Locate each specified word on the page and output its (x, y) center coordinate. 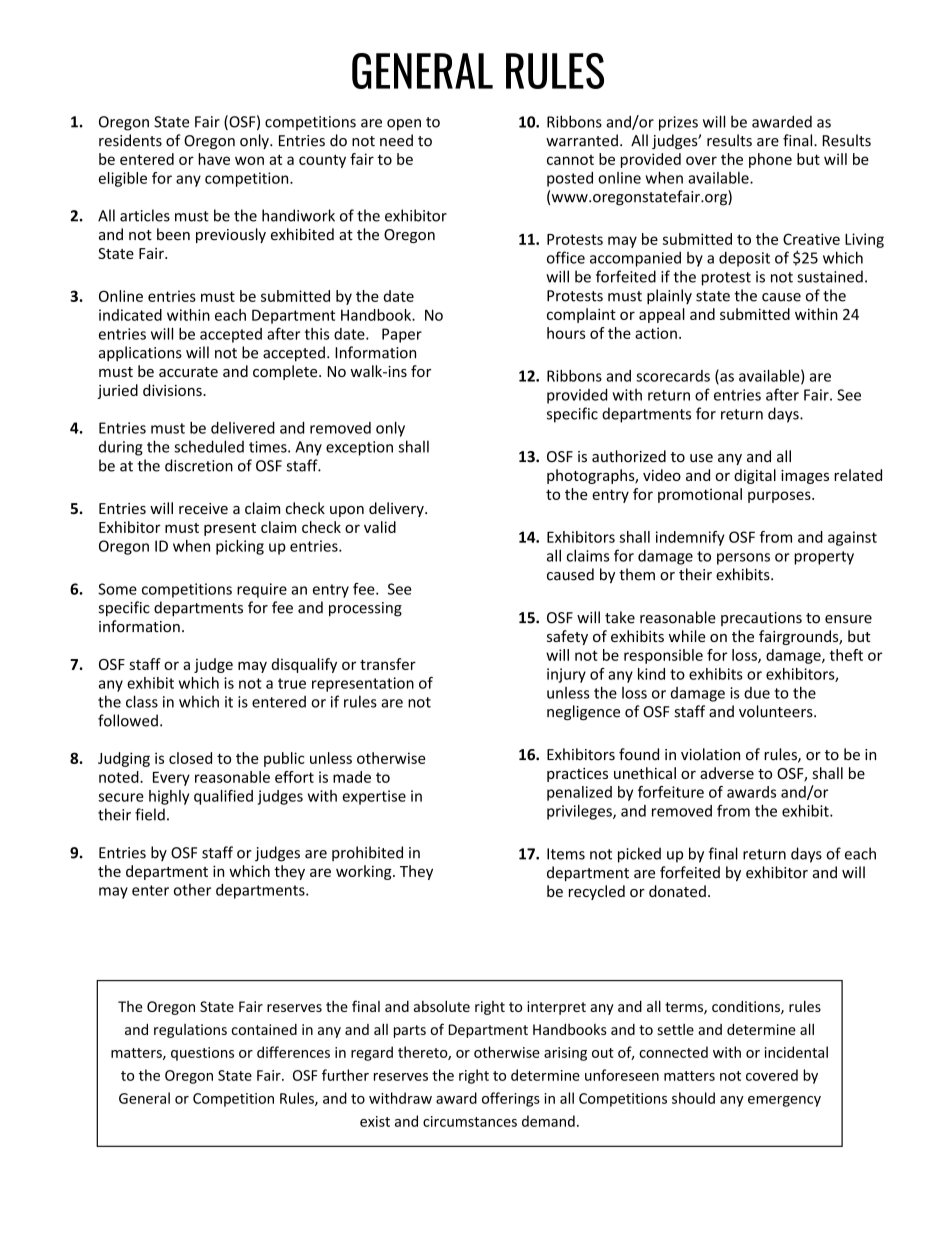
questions (202, 1054)
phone (770, 160)
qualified (223, 797)
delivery (397, 509)
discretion (199, 465)
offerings (511, 1099)
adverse (727, 773)
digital (755, 476)
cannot (570, 160)
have (214, 159)
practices (577, 775)
